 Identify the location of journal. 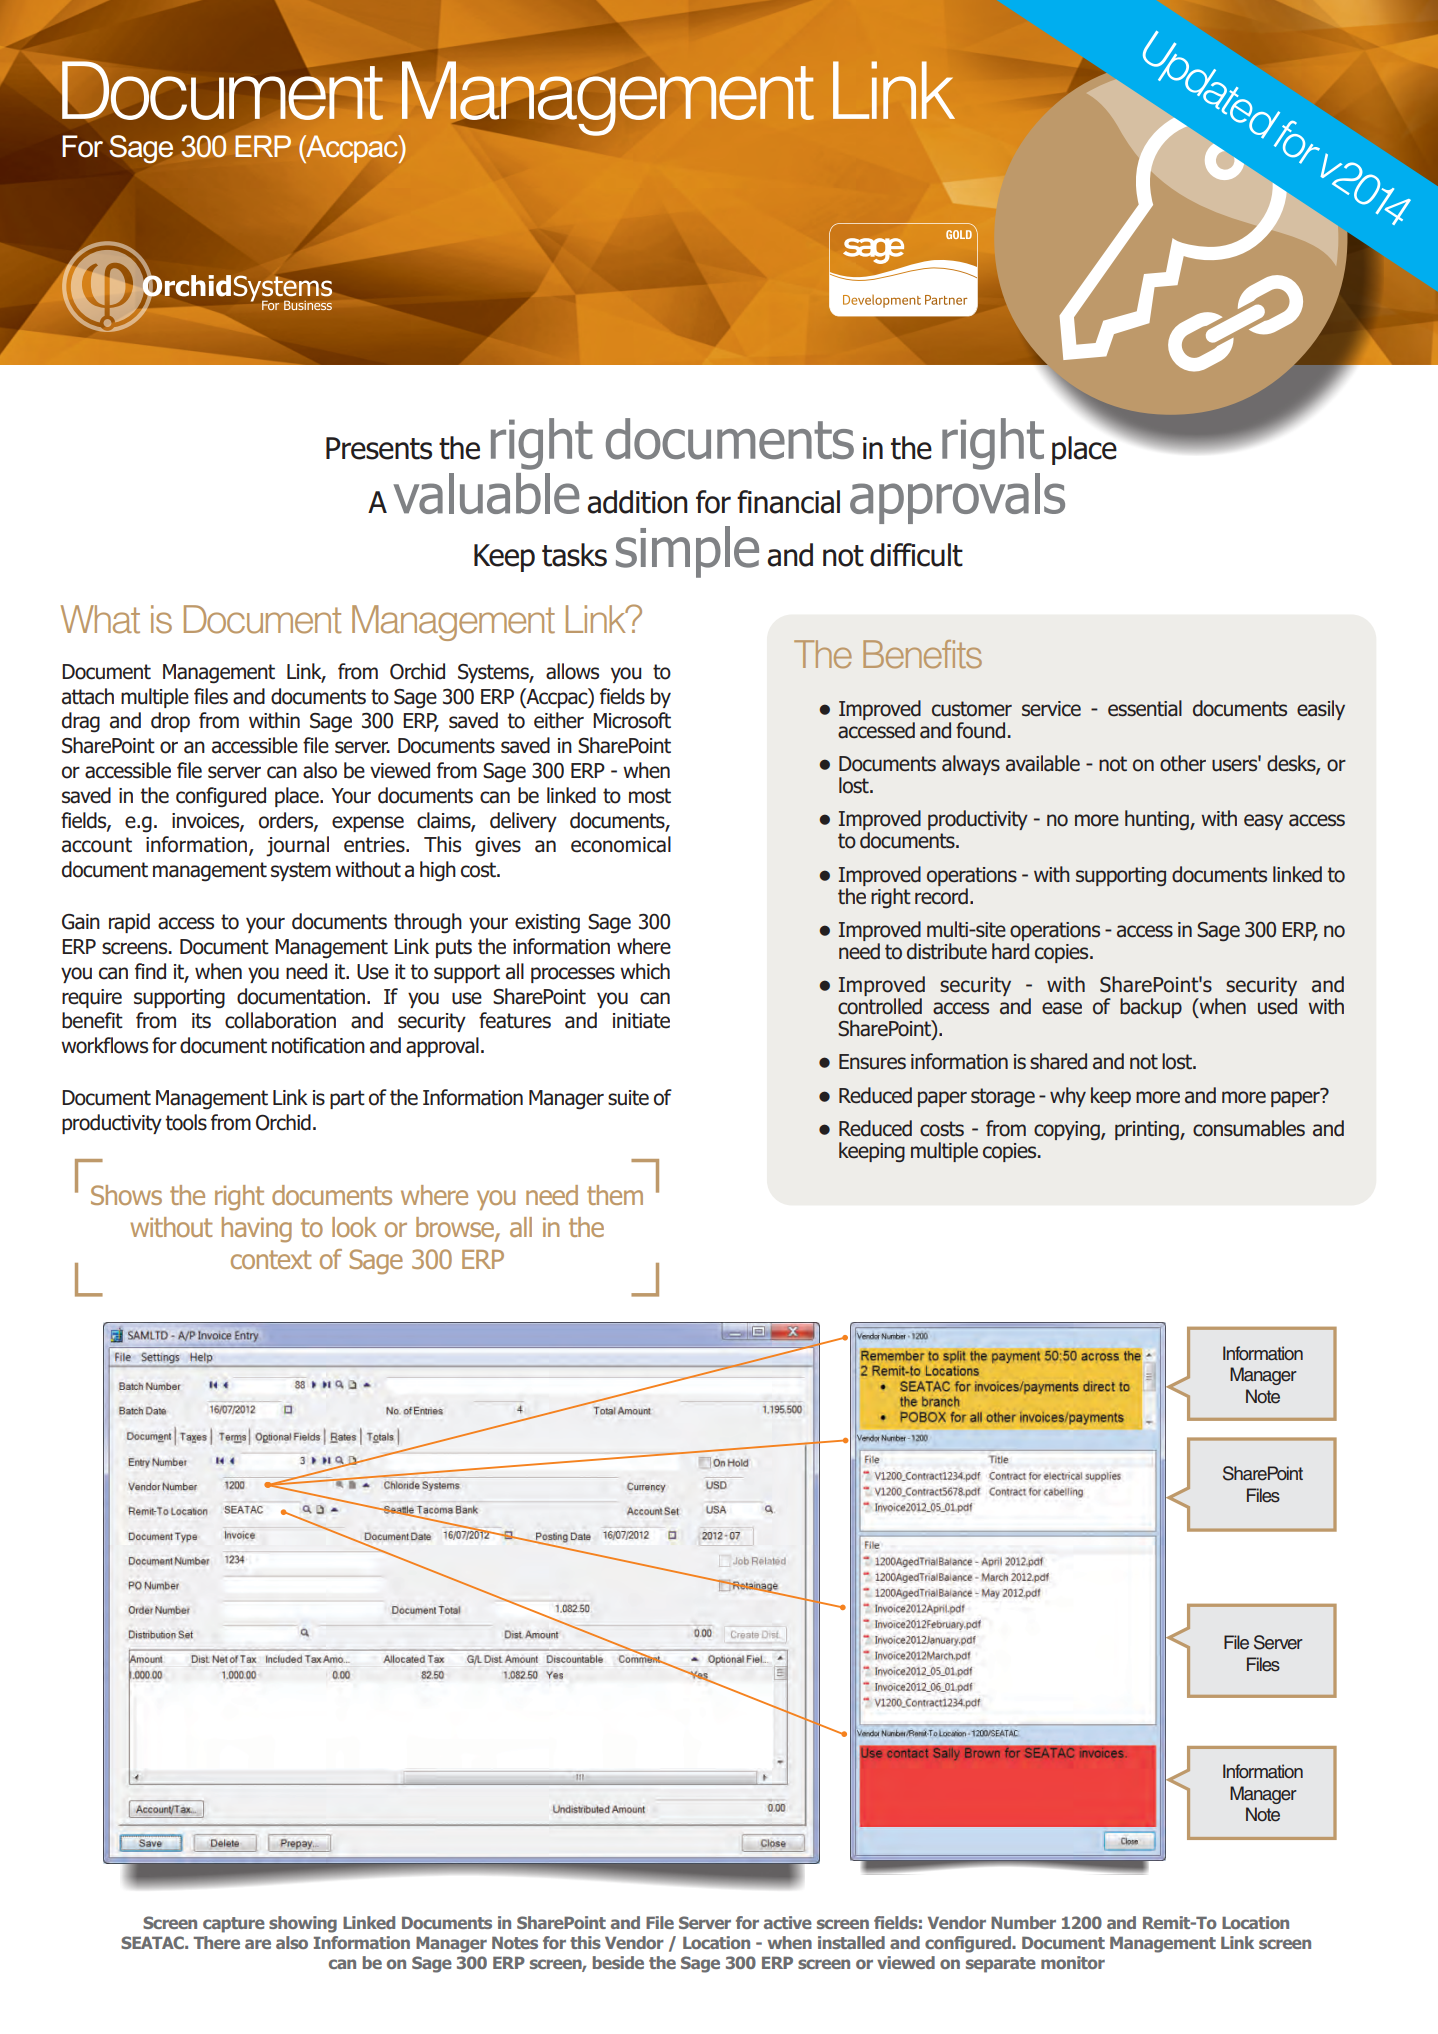
(297, 846).
